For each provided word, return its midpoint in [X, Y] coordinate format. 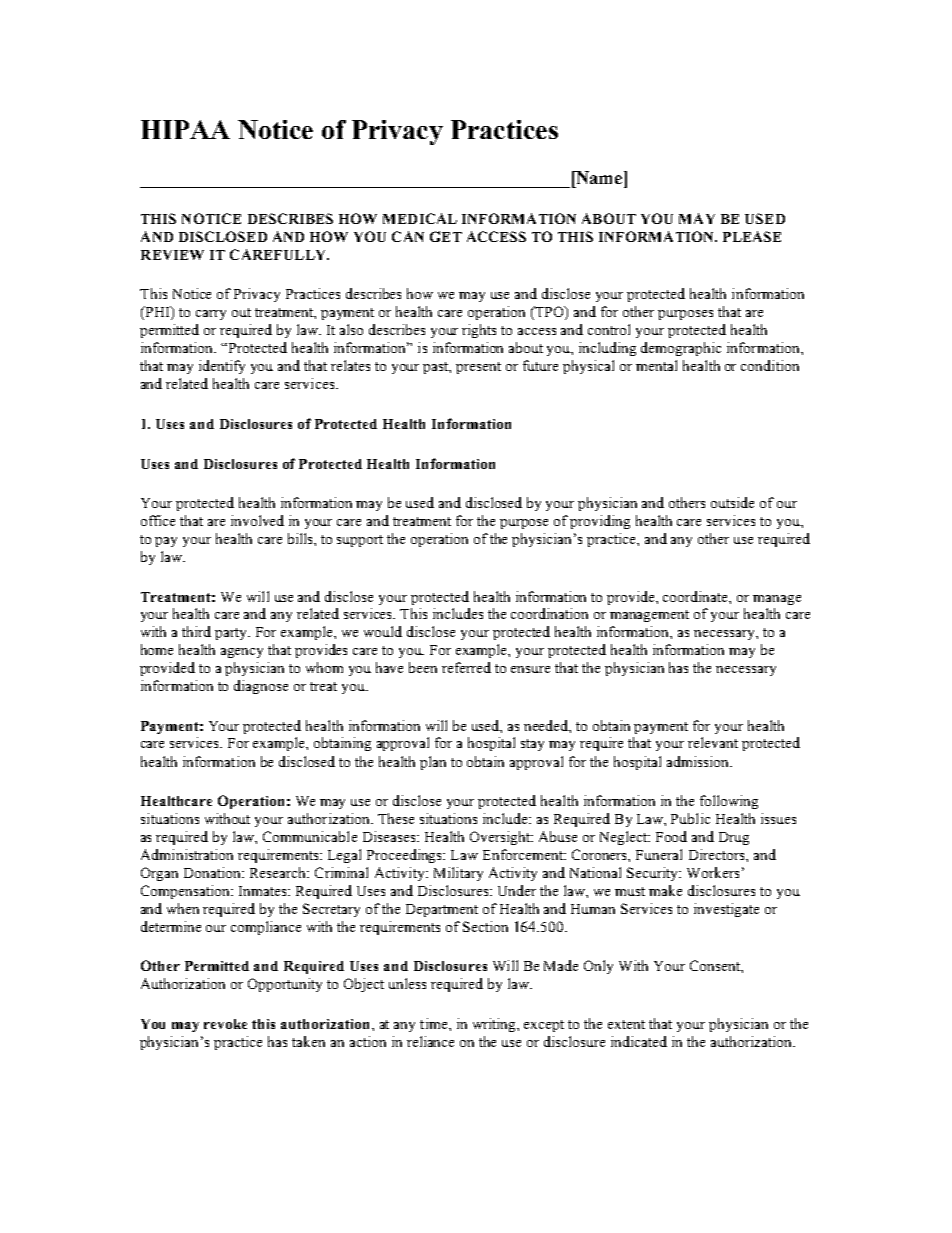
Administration [187, 854]
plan [433, 763]
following [729, 802]
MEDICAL [420, 218]
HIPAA [185, 129]
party [232, 634]
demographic [681, 349]
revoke [225, 1024]
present [478, 368]
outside [732, 502]
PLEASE [752, 236]
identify [222, 367]
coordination [549, 613]
